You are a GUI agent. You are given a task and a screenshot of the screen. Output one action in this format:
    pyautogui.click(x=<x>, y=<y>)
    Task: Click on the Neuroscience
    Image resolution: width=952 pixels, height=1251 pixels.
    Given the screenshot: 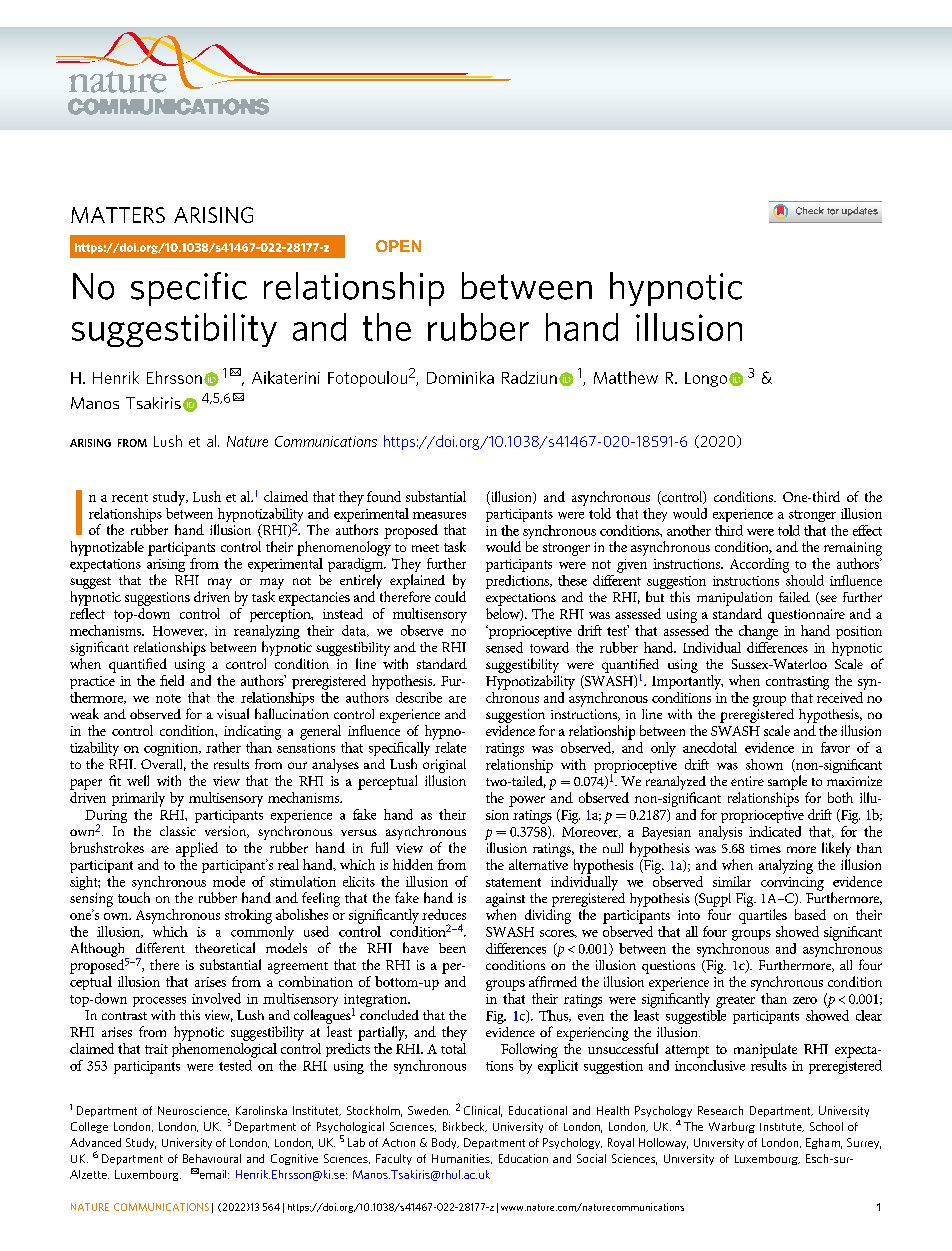 What is the action you would take?
    pyautogui.click(x=193, y=1111)
